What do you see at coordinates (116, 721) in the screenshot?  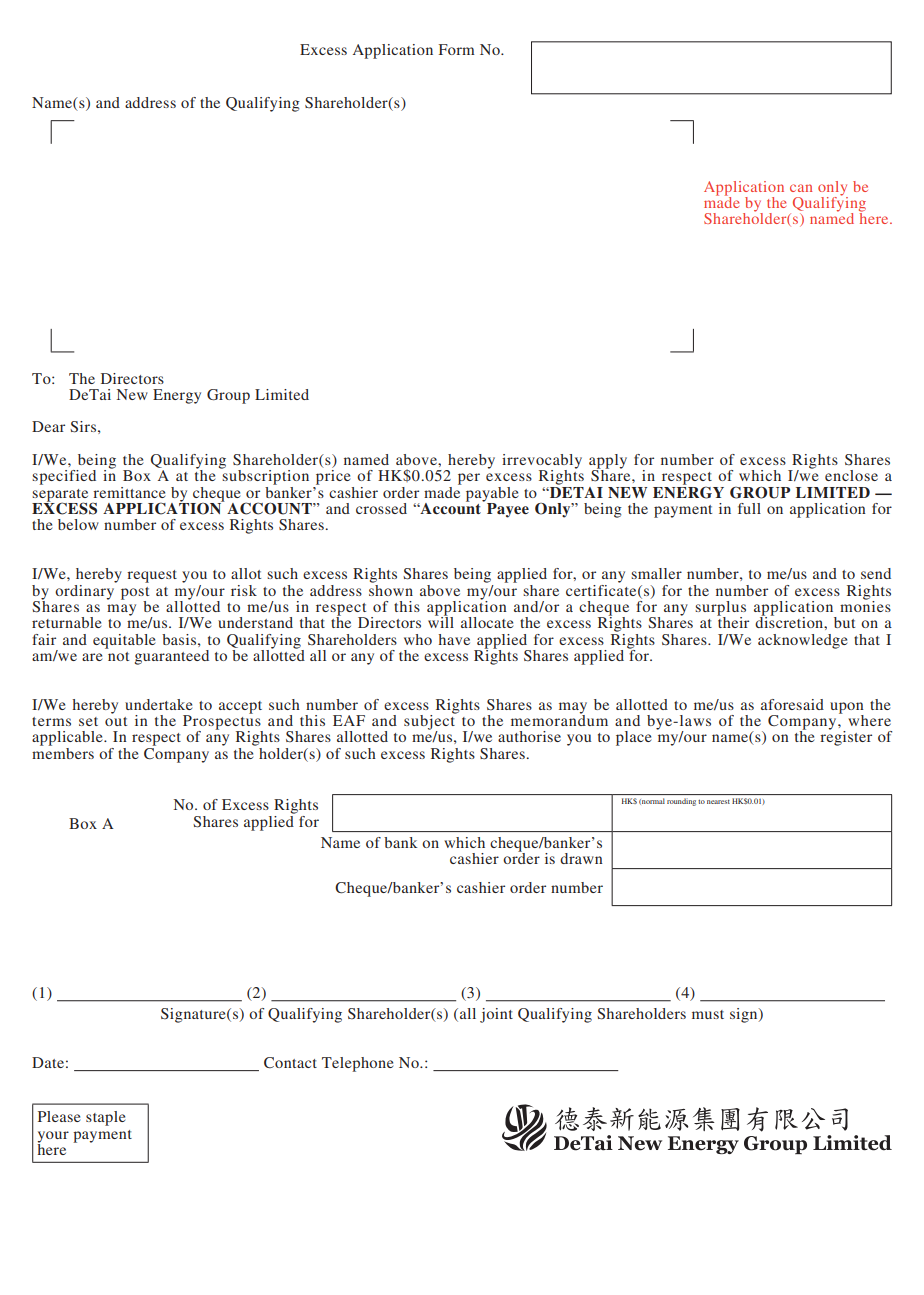 I see `out` at bounding box center [116, 721].
